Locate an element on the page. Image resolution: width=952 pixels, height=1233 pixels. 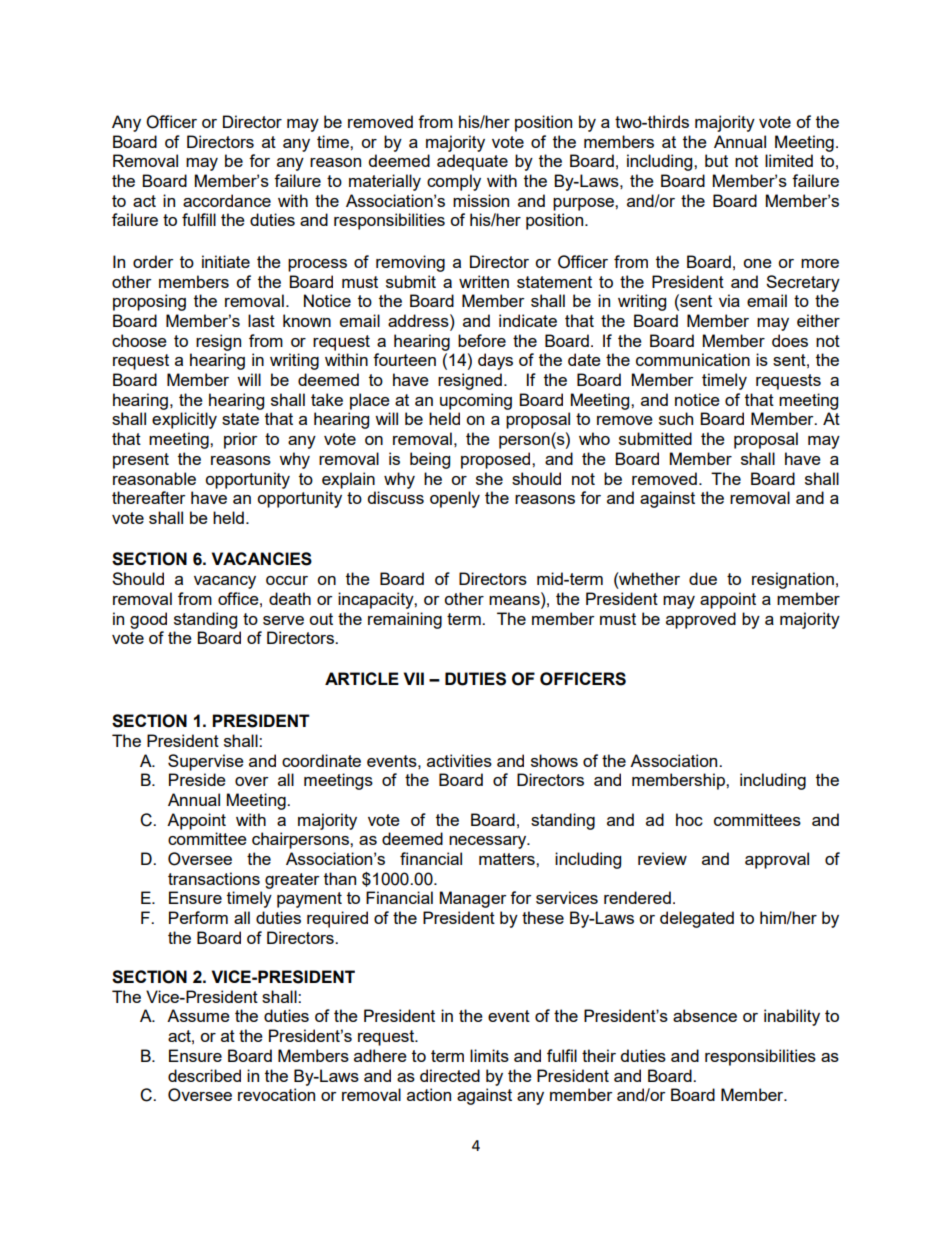
described is located at coordinates (204, 1075).
